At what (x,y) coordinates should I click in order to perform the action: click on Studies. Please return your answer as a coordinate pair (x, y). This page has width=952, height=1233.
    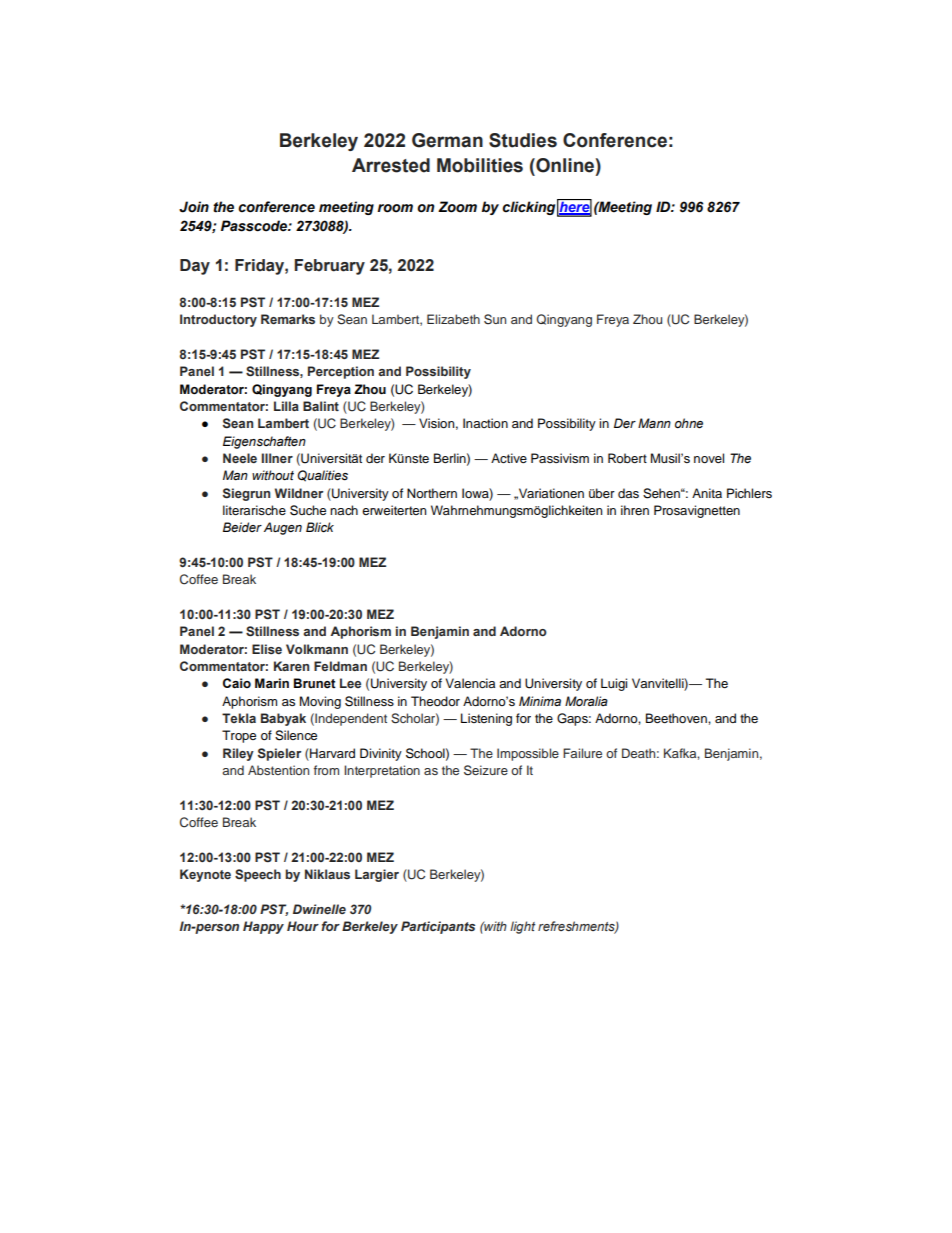
    Looking at the image, I should click on (523, 140).
